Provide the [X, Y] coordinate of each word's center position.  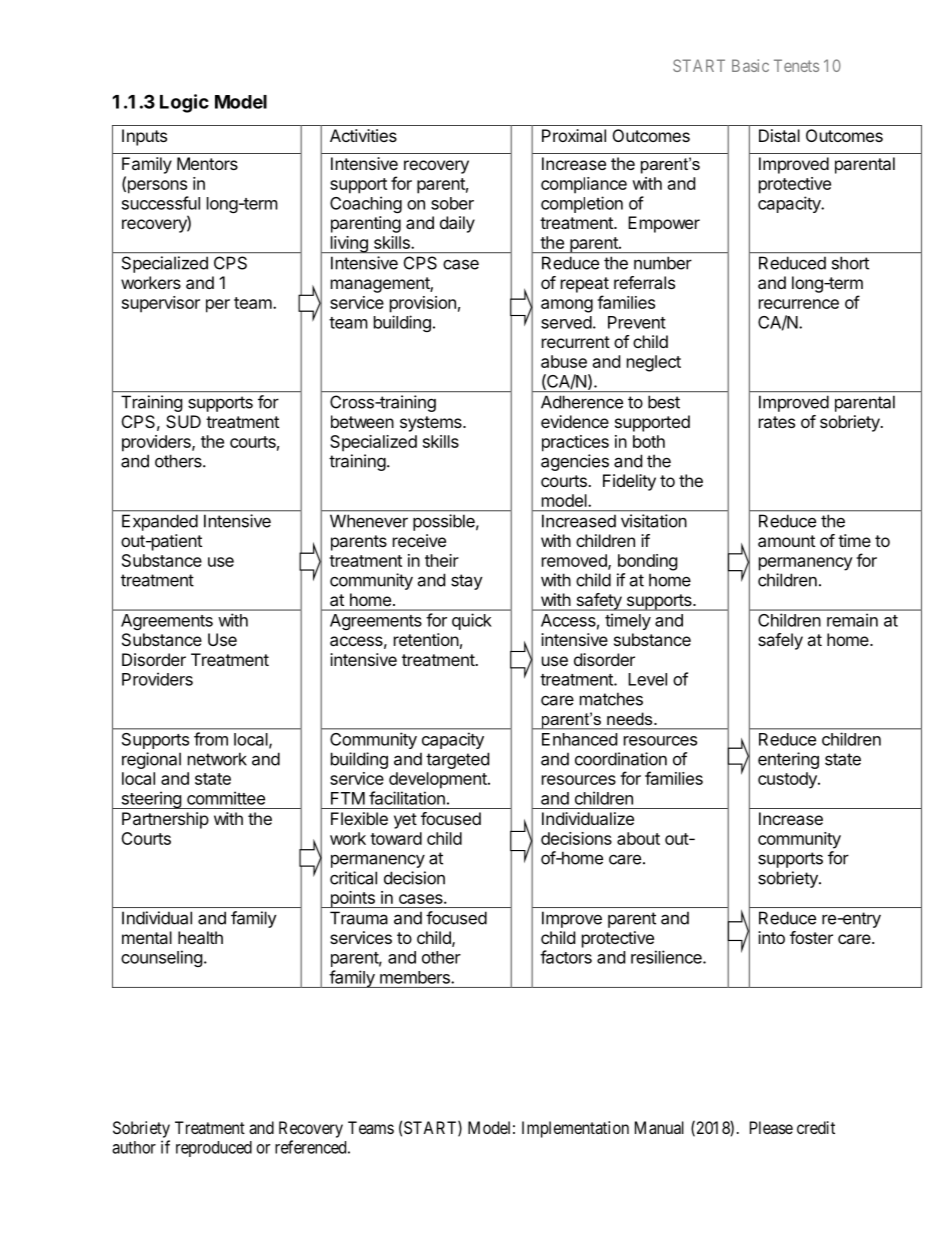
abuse [564, 361]
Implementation [575, 1129]
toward [396, 838]
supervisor [161, 304]
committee [226, 798]
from [211, 739]
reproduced [214, 1149]
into [771, 937]
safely [780, 641]
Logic [184, 103]
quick [472, 621]
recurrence [799, 304]
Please [771, 1127]
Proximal [574, 135]
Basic [750, 65]
